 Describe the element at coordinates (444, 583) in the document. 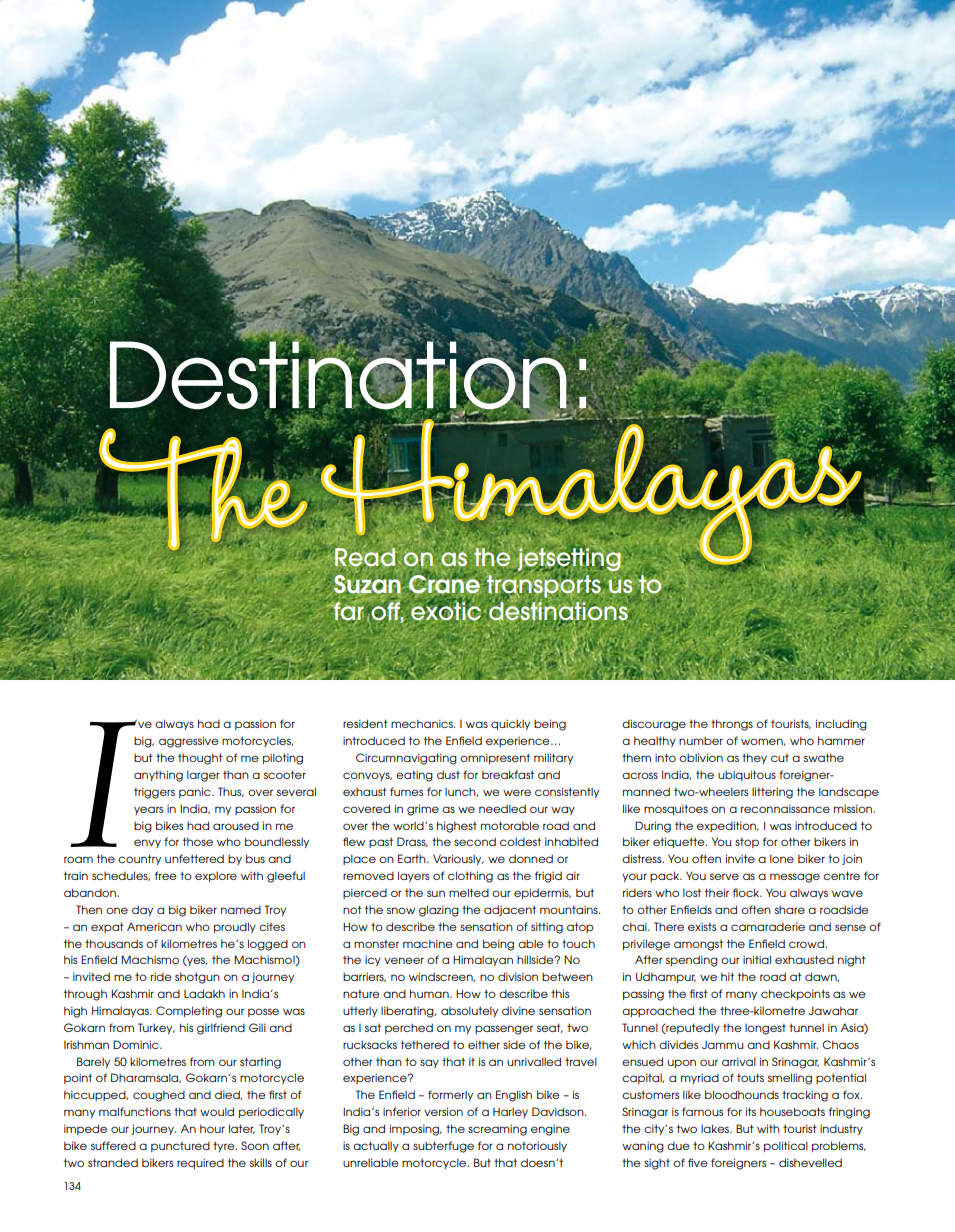

I see `Crane` at that location.
